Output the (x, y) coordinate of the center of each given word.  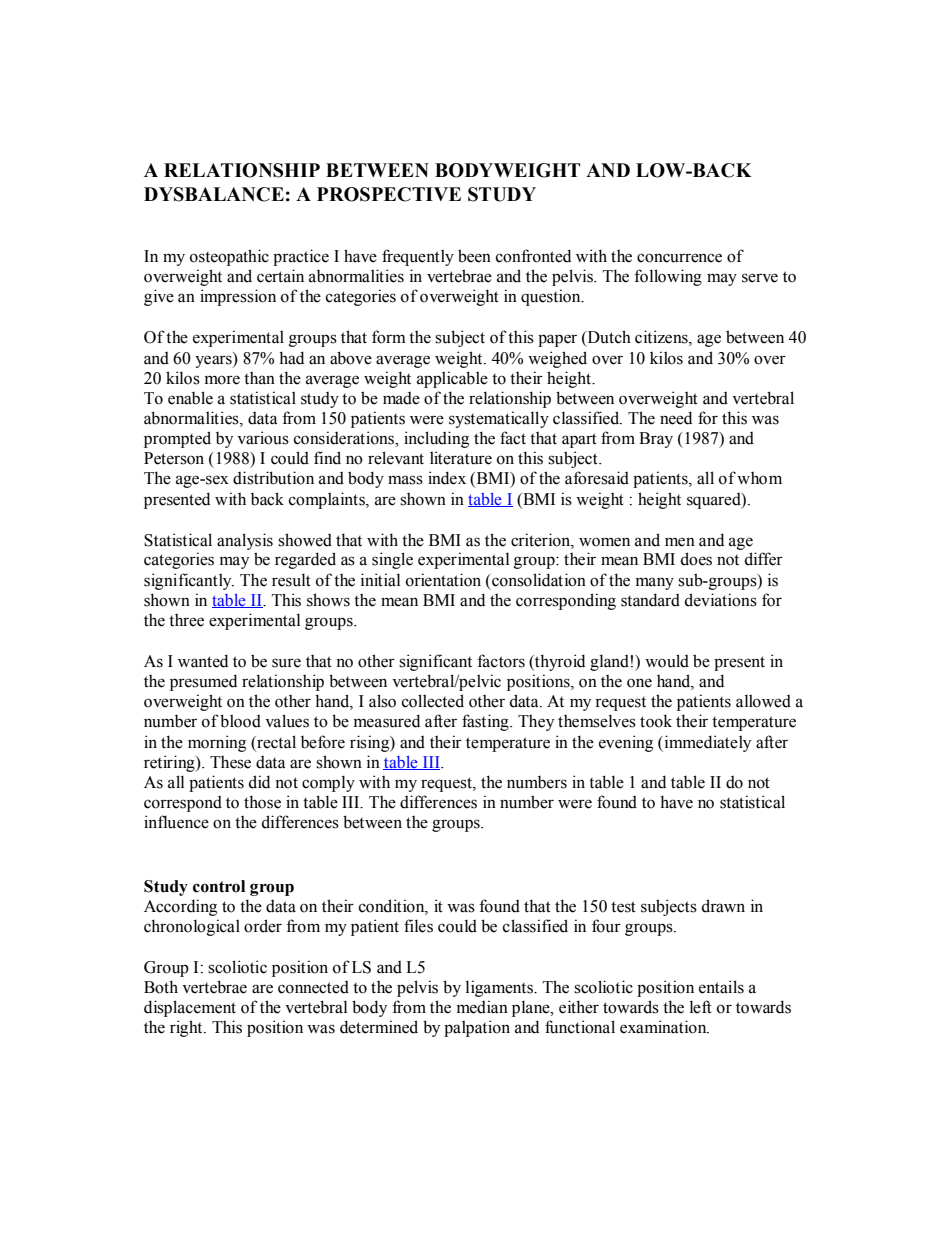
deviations (720, 600)
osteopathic (229, 257)
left (701, 1007)
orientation (443, 580)
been (474, 256)
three (186, 620)
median (482, 1007)
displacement (190, 1008)
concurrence (679, 258)
